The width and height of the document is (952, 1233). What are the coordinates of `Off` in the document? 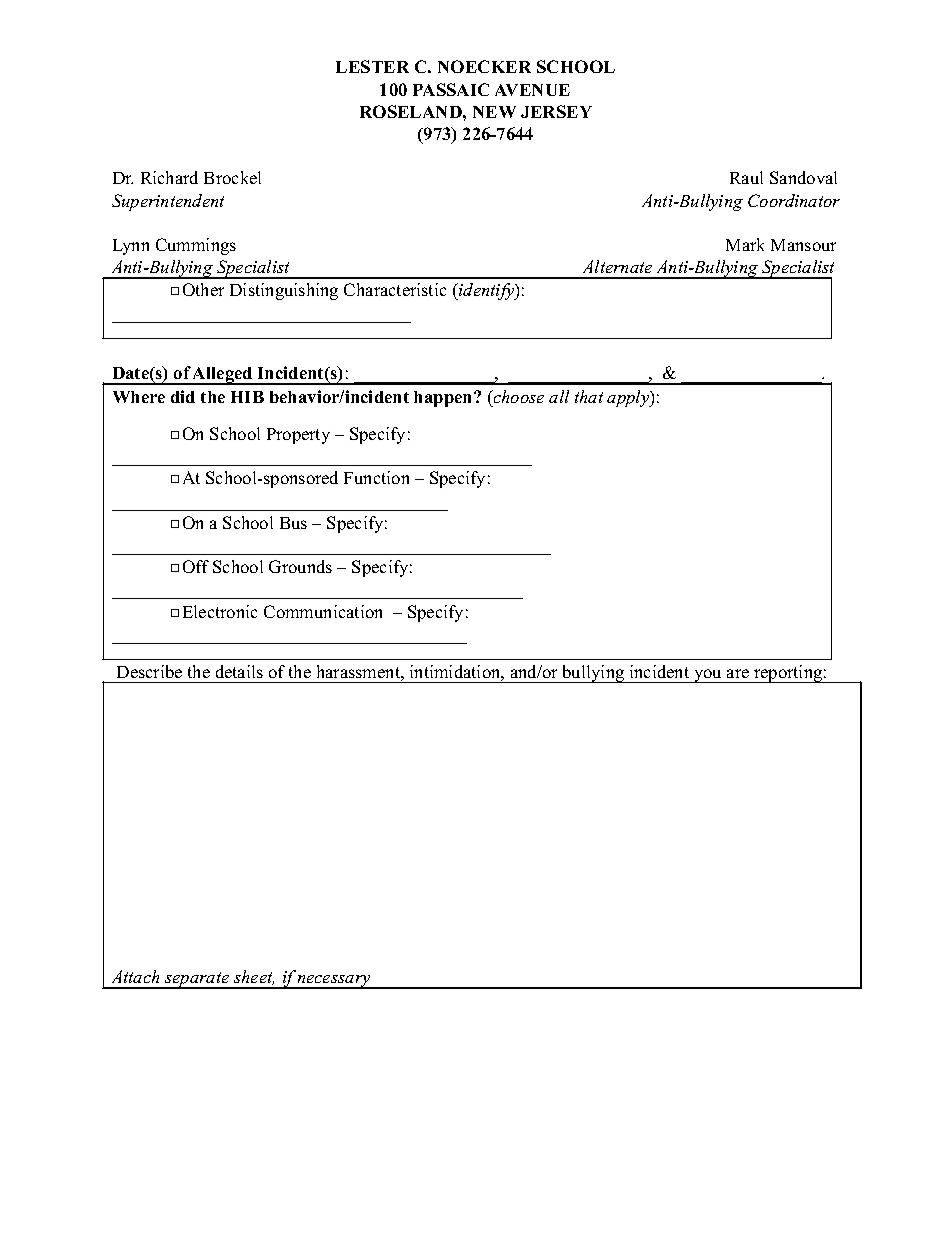 It's located at (196, 566).
